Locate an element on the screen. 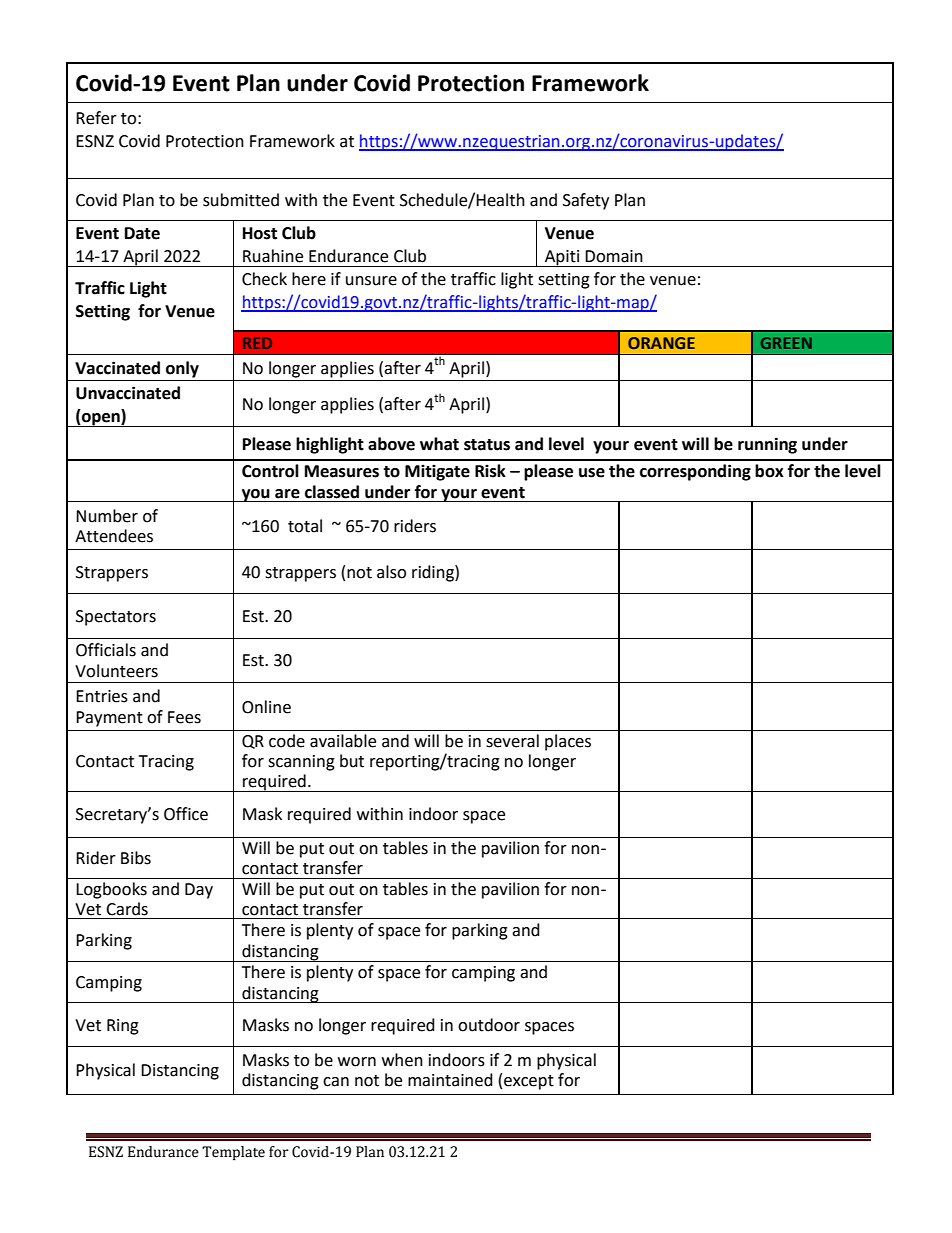 This screenshot has height=1233, width=952. but is located at coordinates (352, 761).
